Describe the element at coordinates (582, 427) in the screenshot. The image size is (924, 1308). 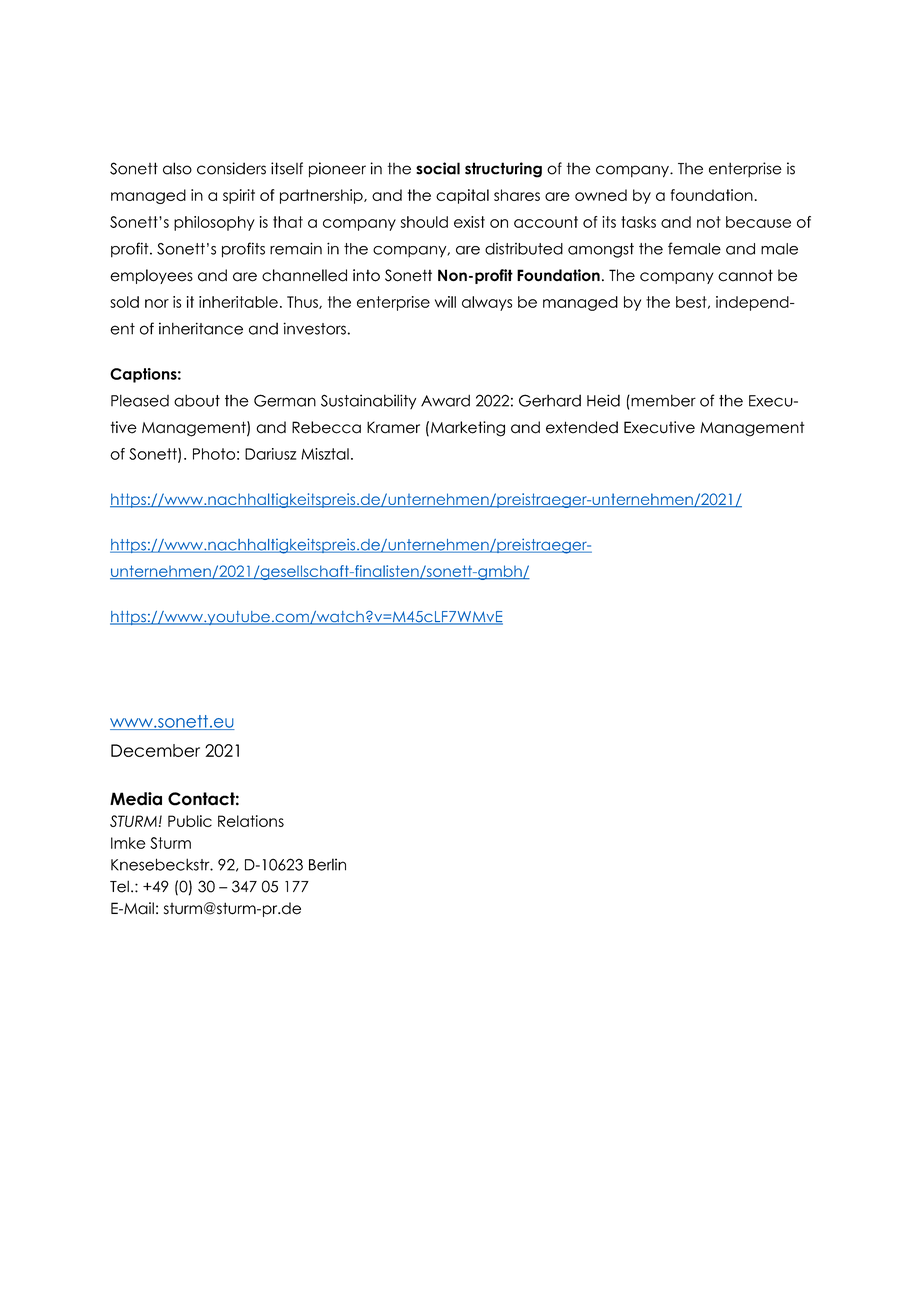
I see `extended` at that location.
